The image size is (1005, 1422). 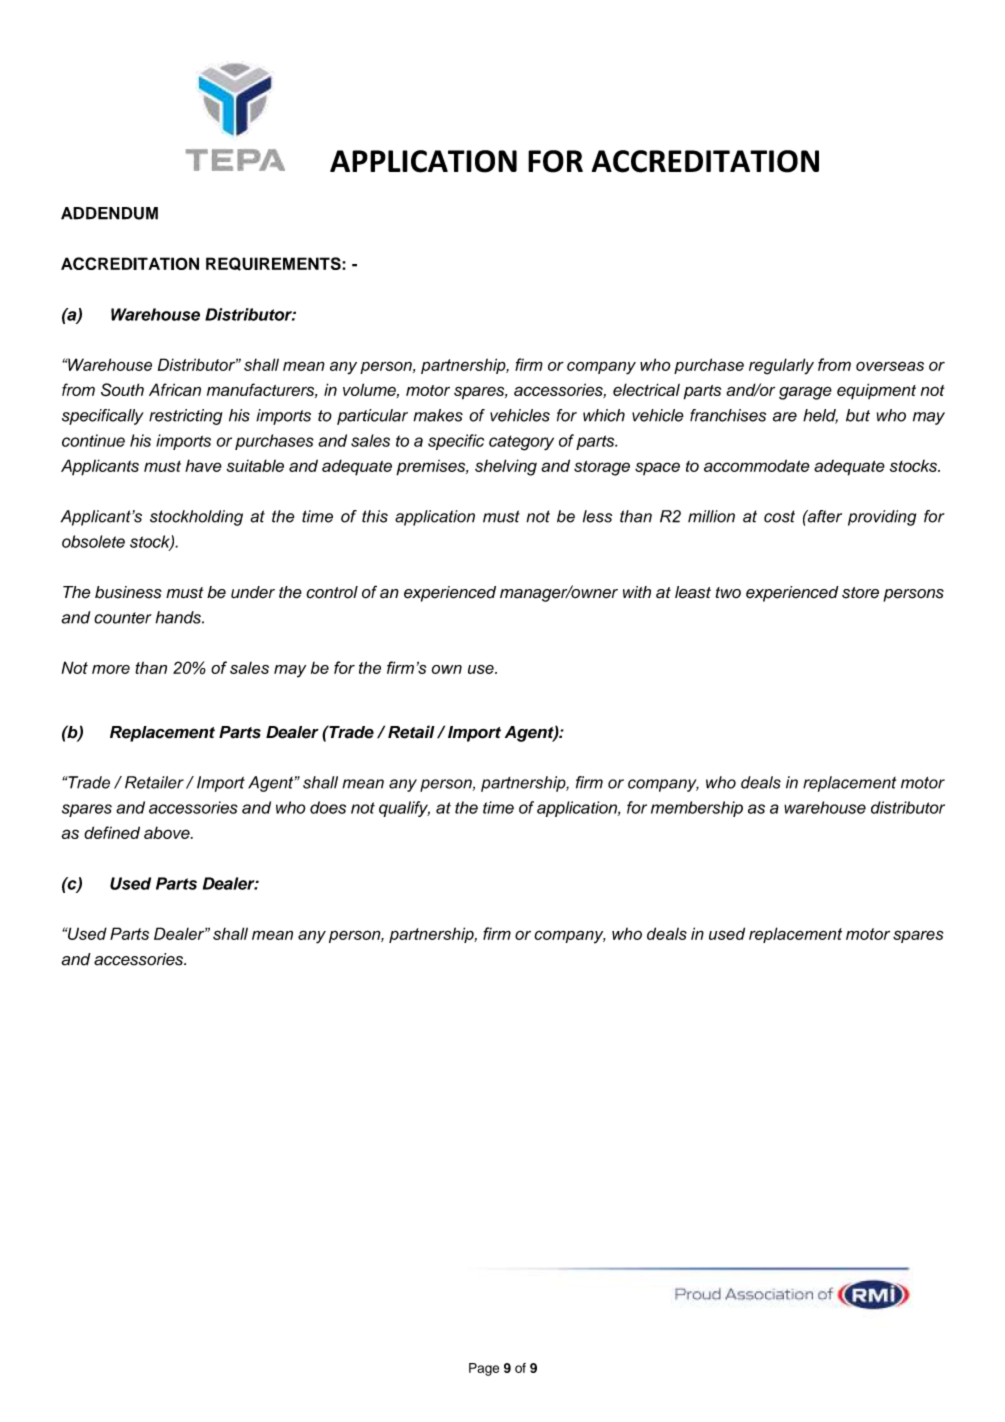 What do you see at coordinates (328, 807) in the document?
I see `does` at bounding box center [328, 807].
